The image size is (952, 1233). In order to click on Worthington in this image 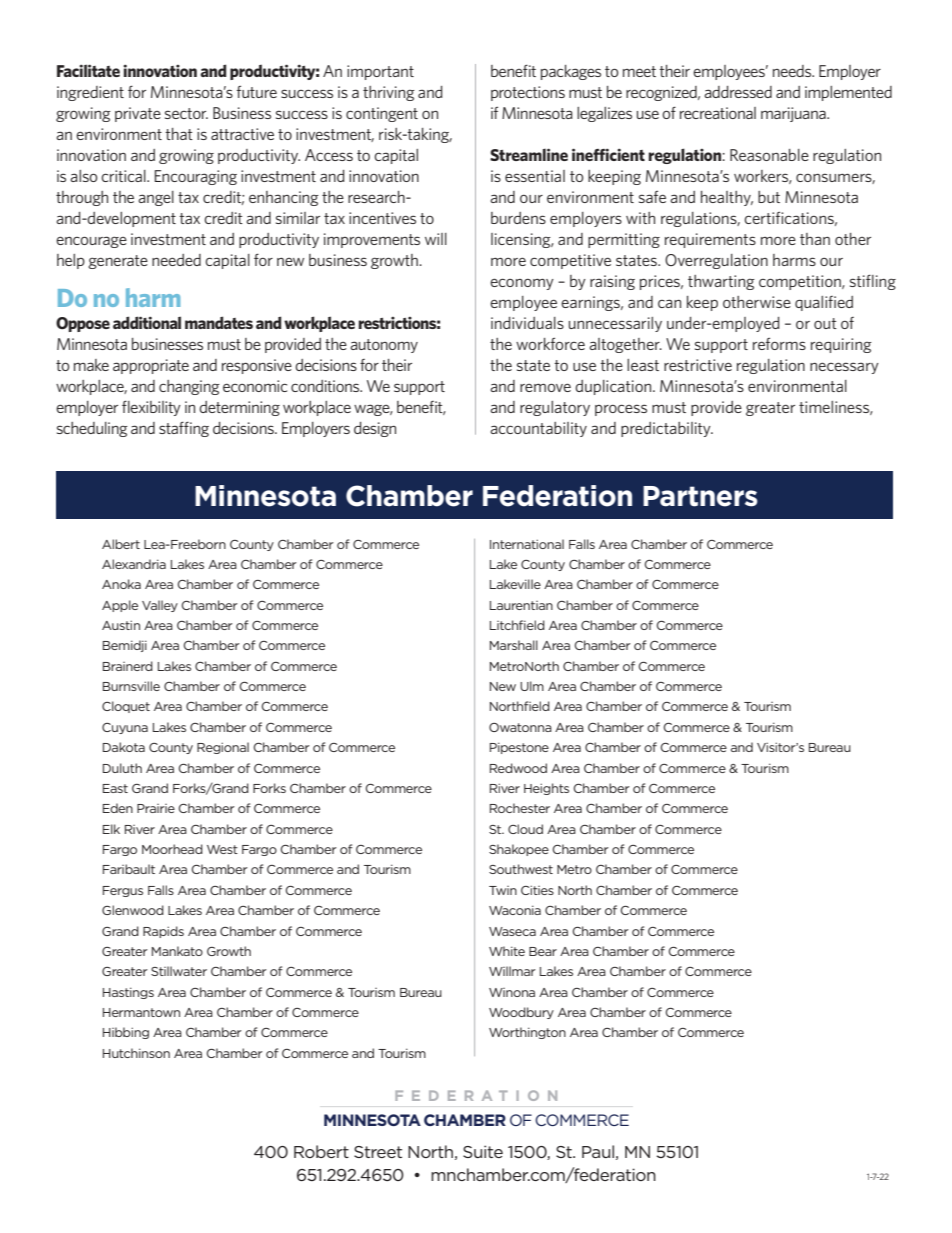, I will do `click(527, 1033)`.
